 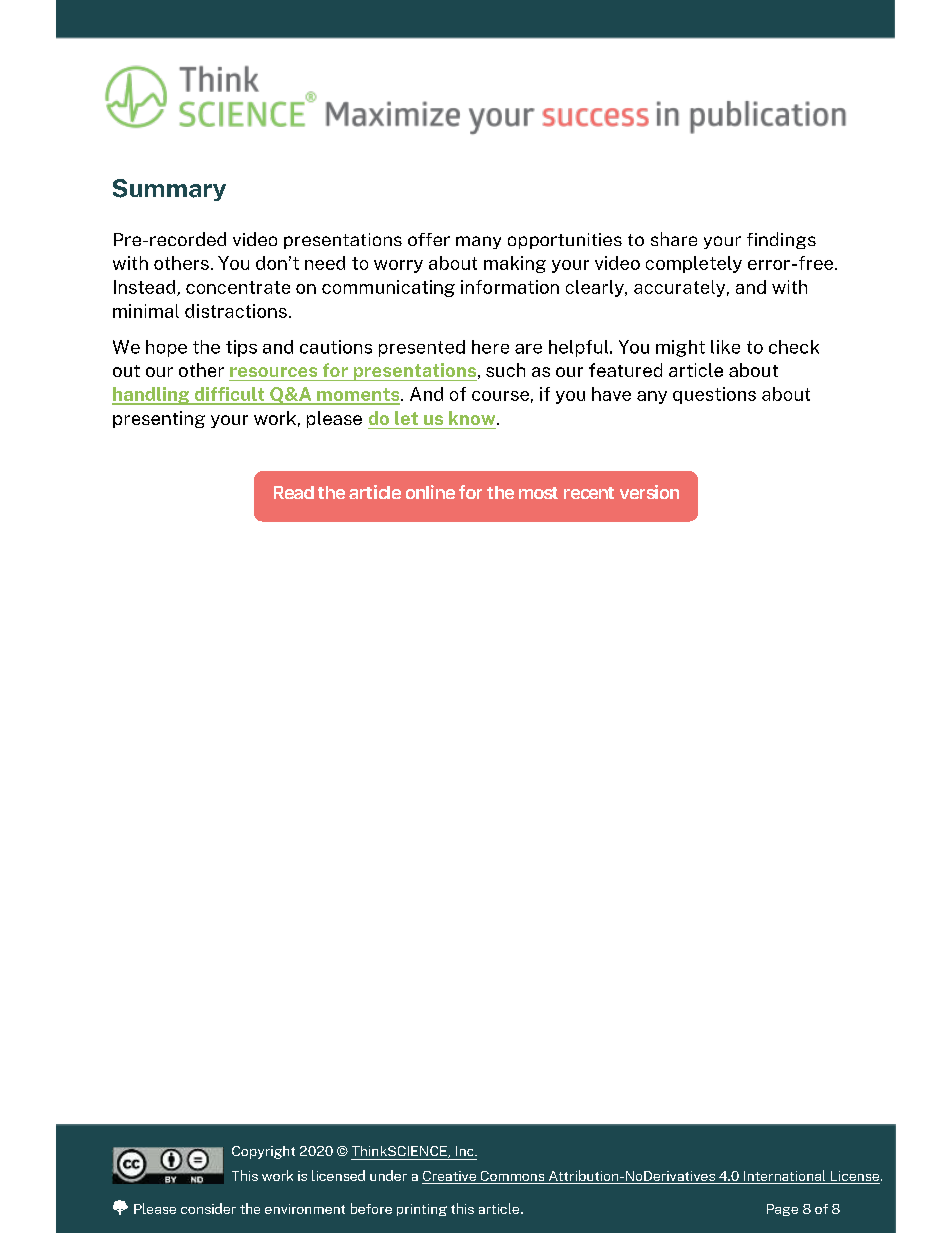 What do you see at coordinates (674, 239) in the page?
I see `share` at bounding box center [674, 239].
